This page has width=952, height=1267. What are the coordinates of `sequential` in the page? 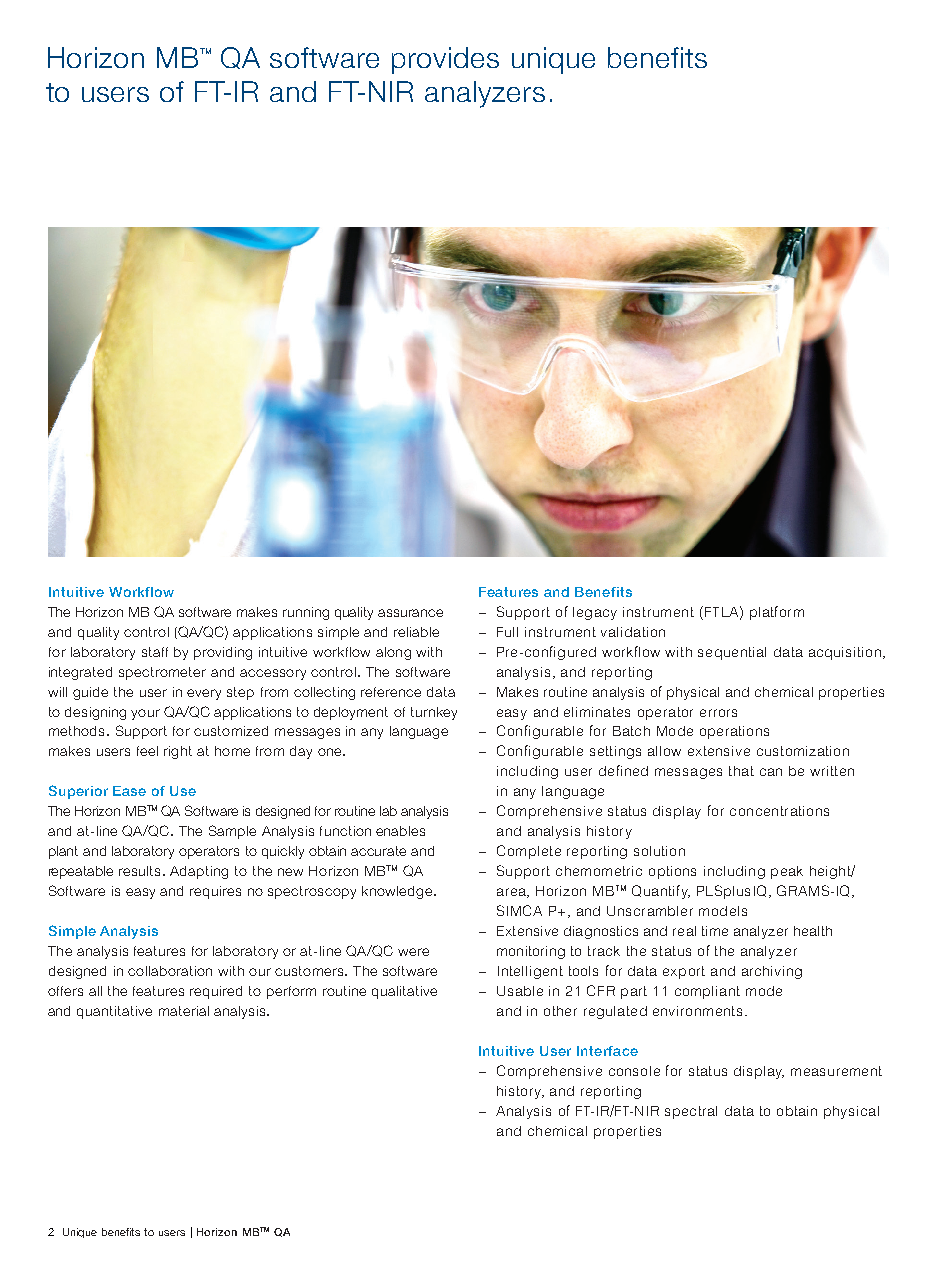 It's located at (732, 653).
